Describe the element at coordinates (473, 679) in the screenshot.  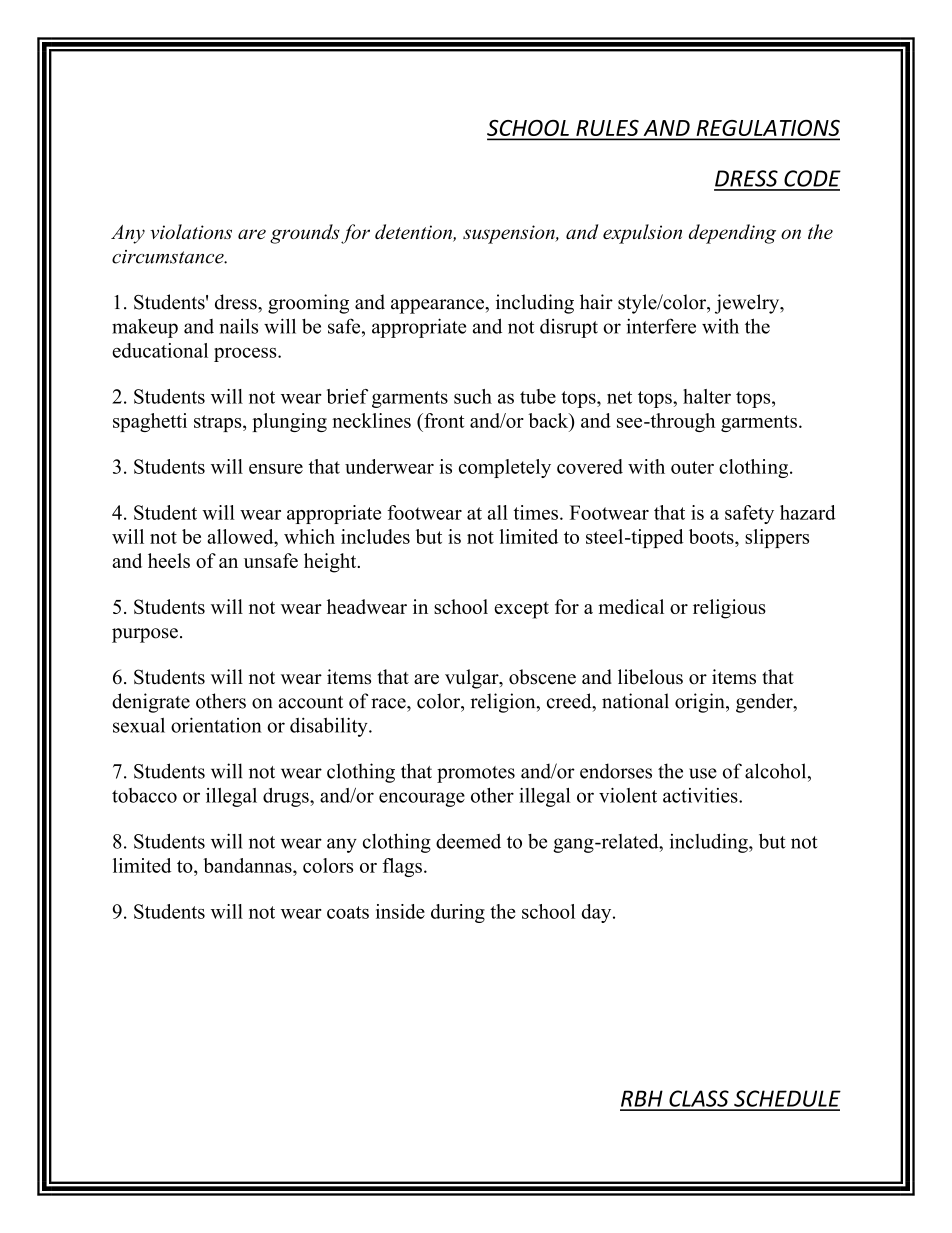
I see `vulgar` at that location.
